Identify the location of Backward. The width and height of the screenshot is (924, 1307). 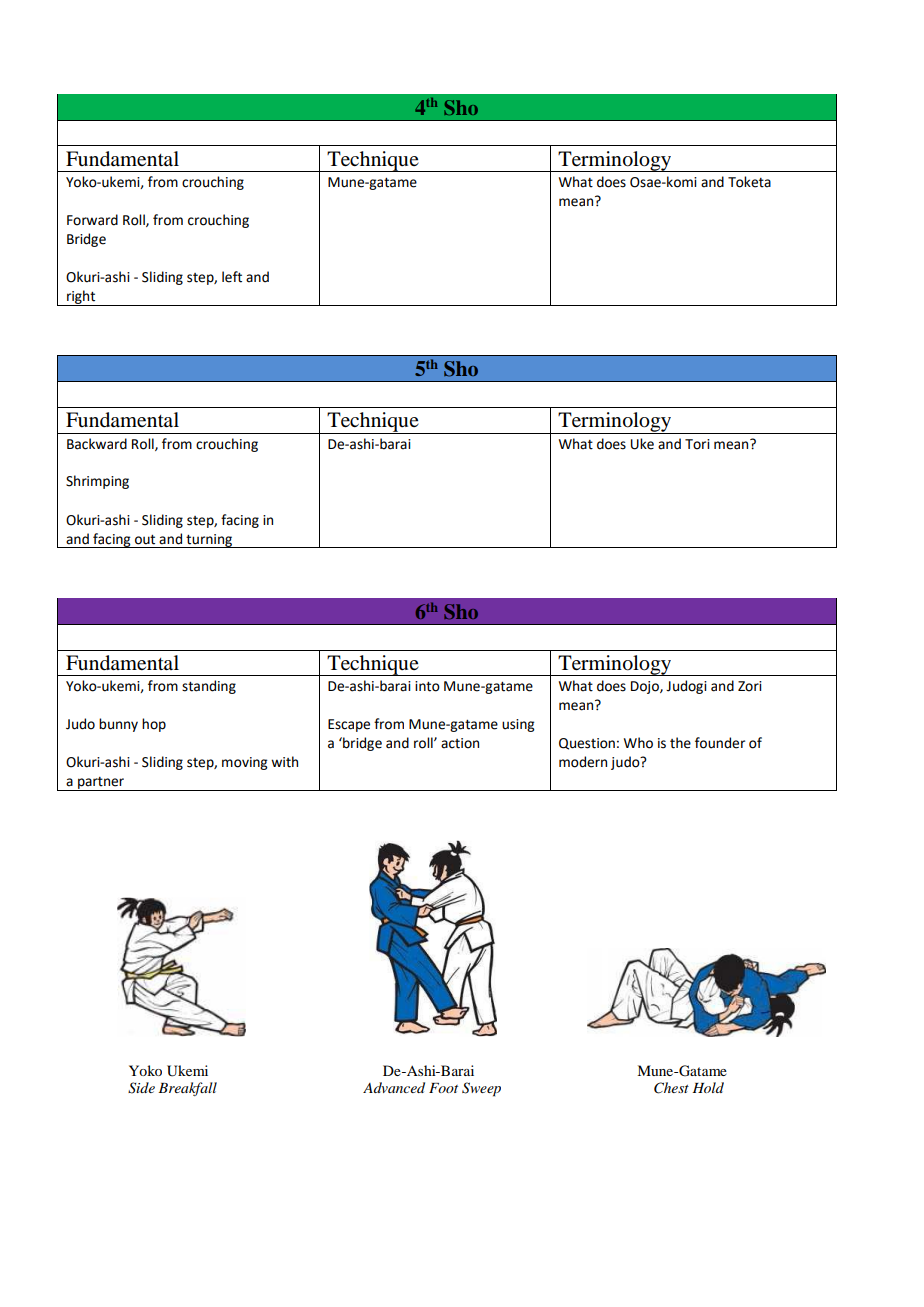
(97, 444).
